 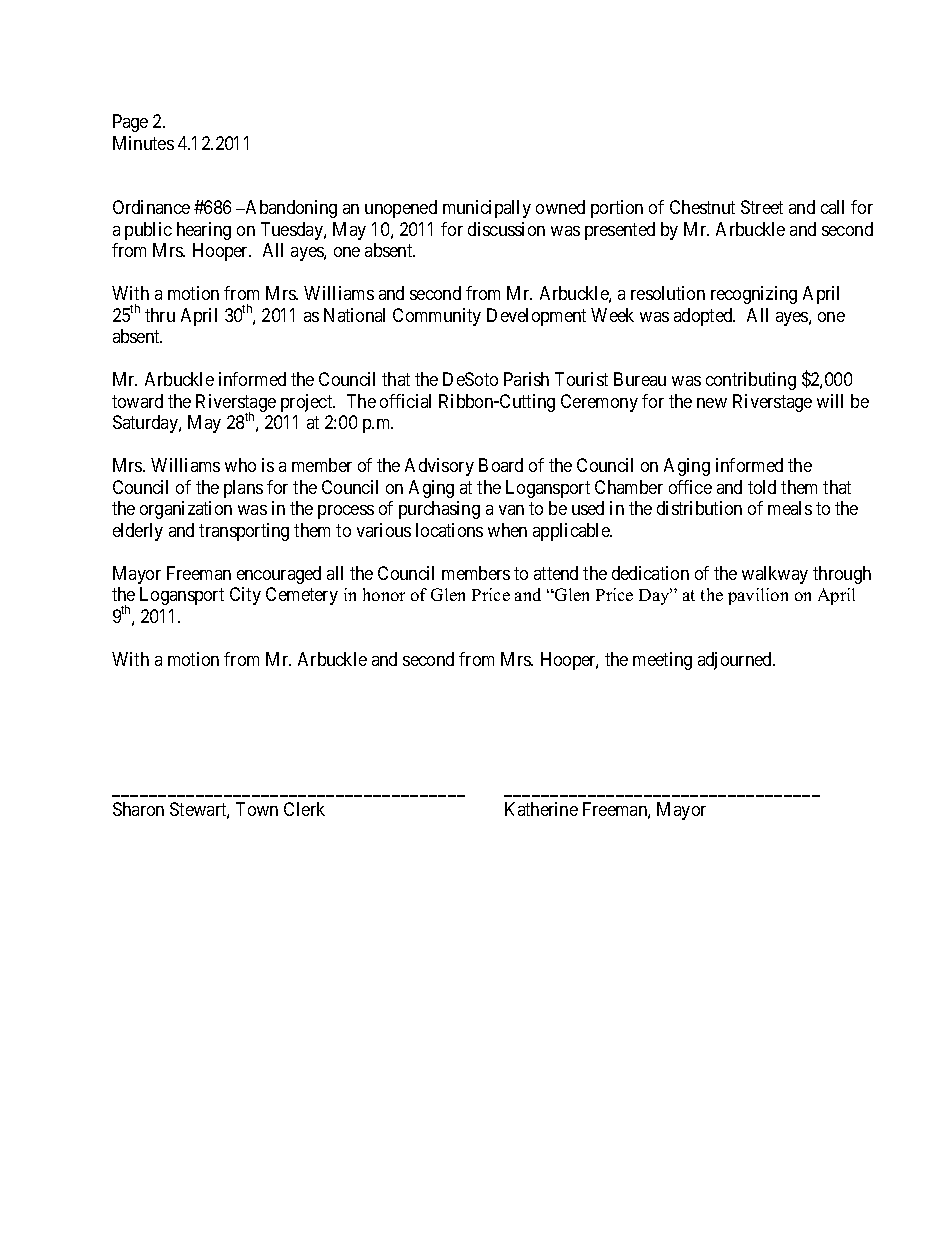 What do you see at coordinates (137, 401) in the screenshot?
I see `toward` at bounding box center [137, 401].
